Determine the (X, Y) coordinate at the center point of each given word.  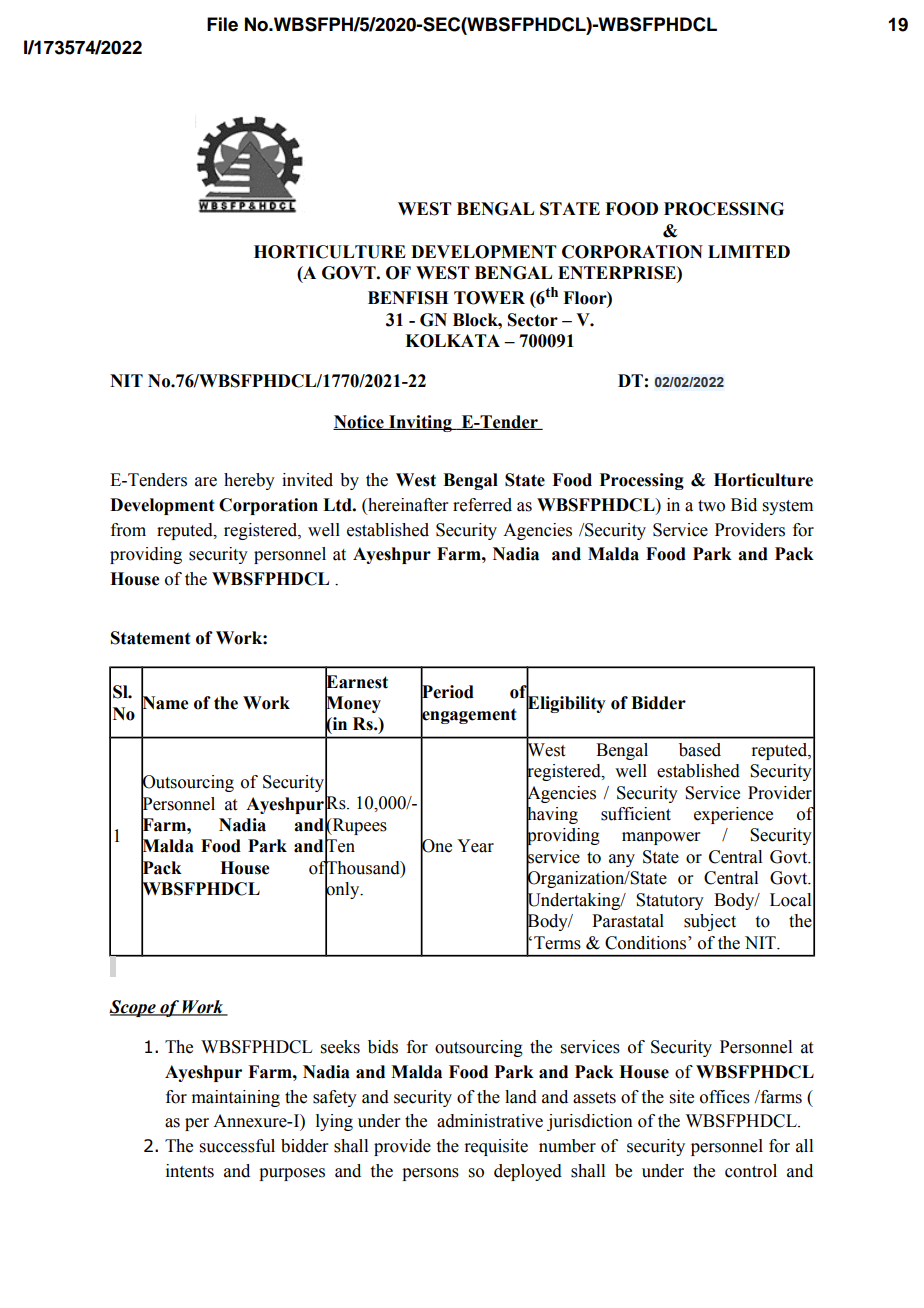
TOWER (489, 298)
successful (237, 1146)
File (222, 24)
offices (725, 1097)
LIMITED (749, 251)
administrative (490, 1121)
